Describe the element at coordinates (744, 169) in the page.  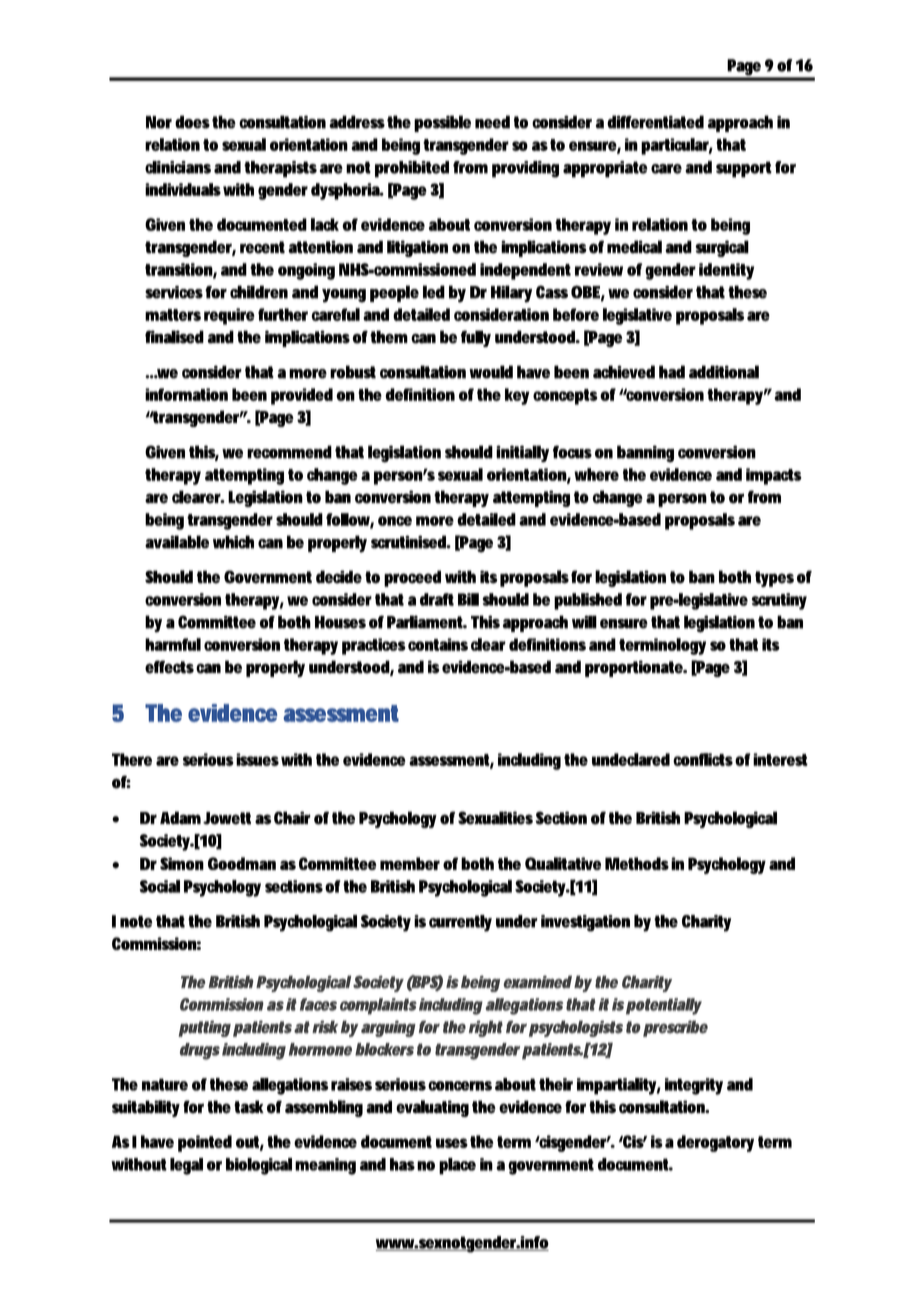
I see `support` at that location.
